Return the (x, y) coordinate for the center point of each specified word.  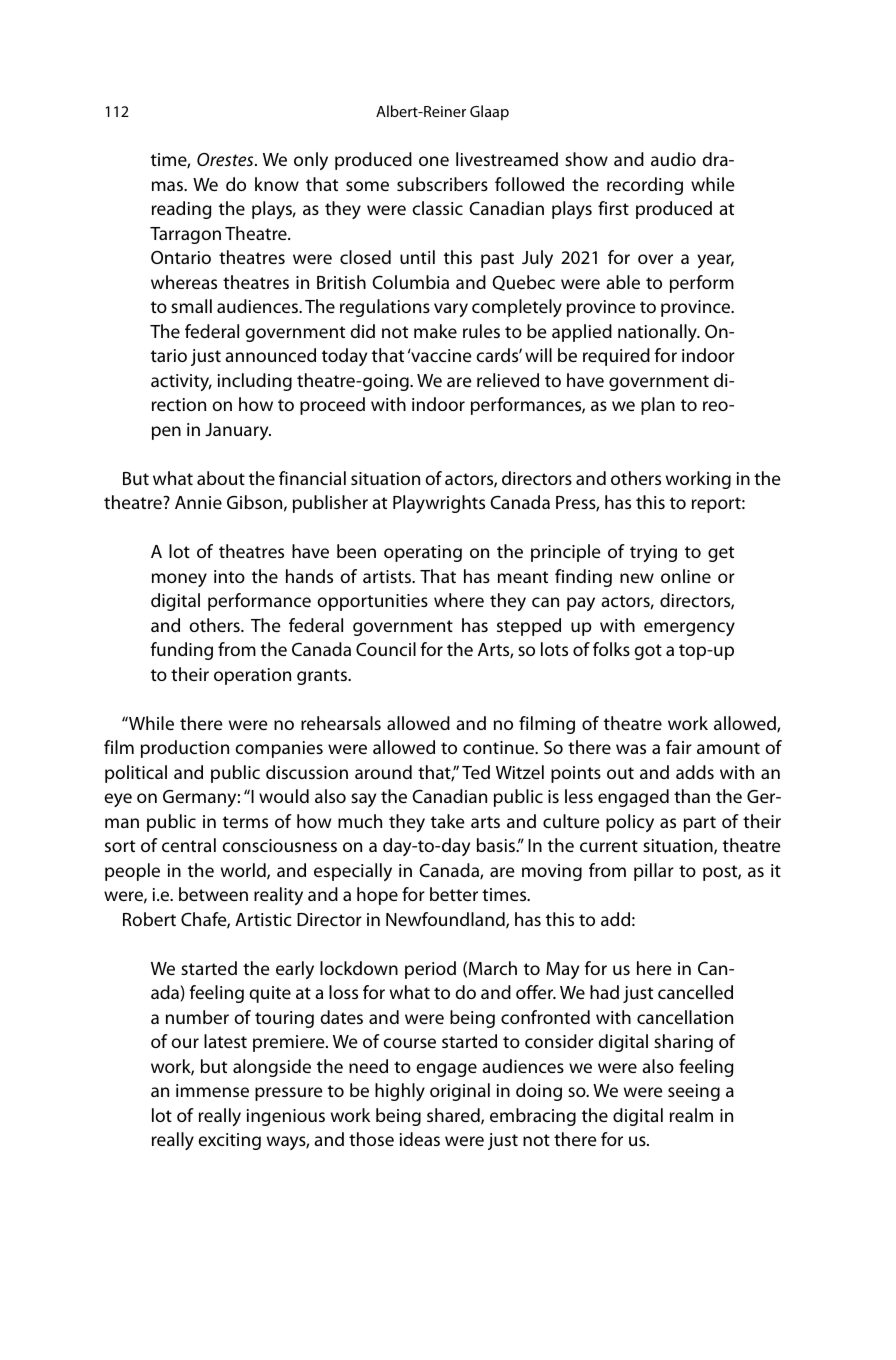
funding (181, 651)
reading (181, 210)
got (648, 652)
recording (645, 186)
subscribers (442, 184)
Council (386, 649)
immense (212, 1090)
